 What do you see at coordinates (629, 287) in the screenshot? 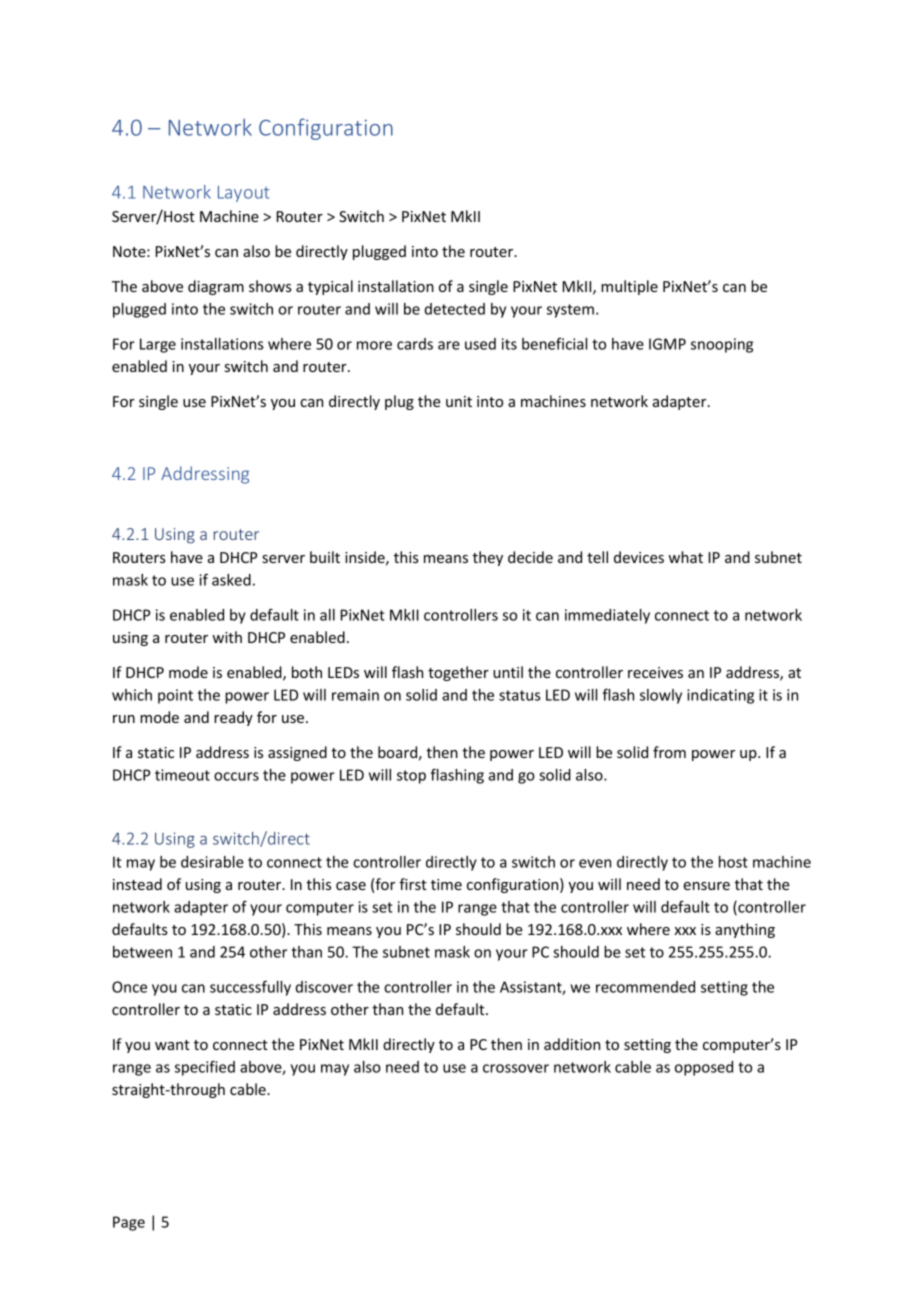
I see `multiple` at bounding box center [629, 287].
